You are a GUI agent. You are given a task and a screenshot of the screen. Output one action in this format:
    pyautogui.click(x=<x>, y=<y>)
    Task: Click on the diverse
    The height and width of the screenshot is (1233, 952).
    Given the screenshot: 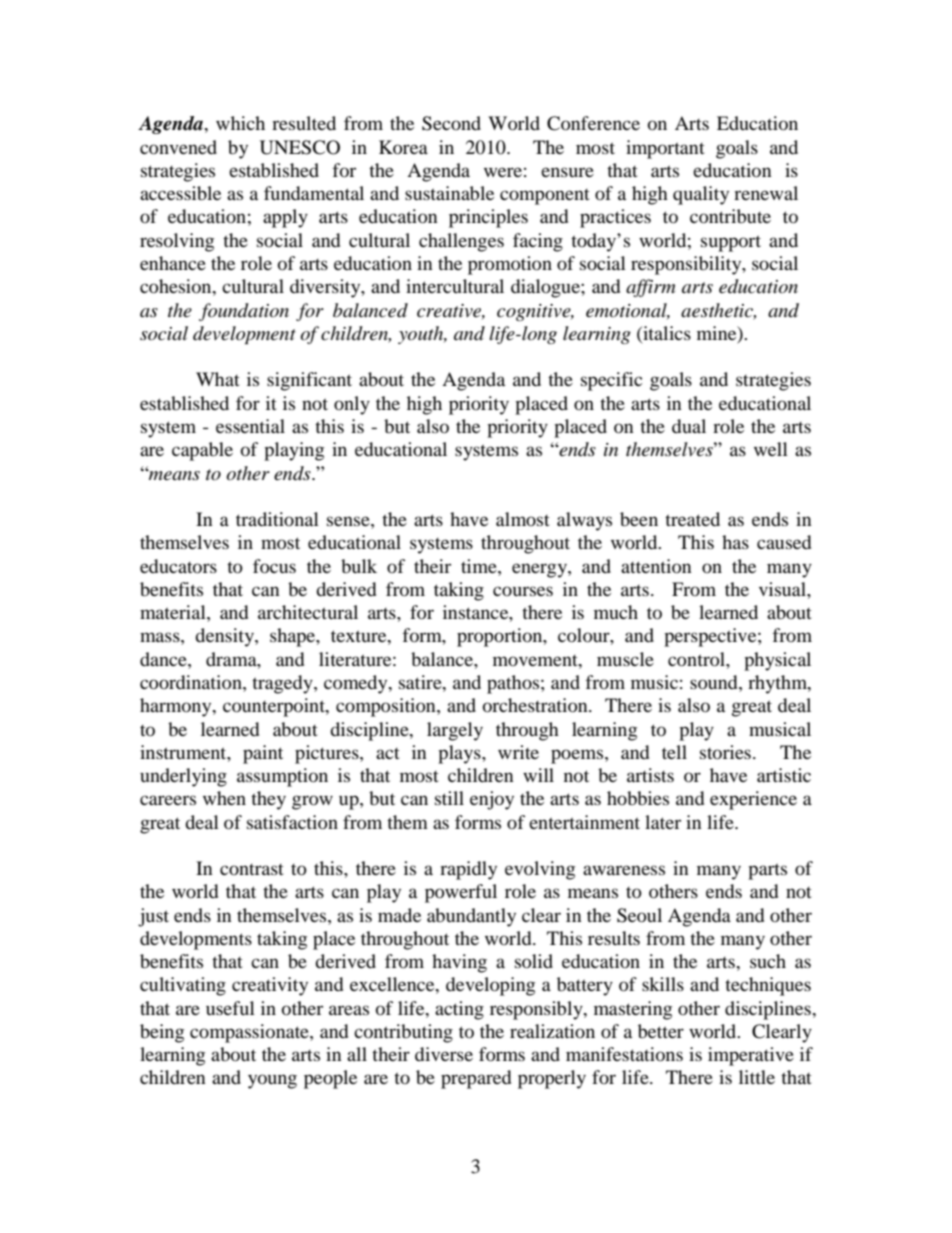 What is the action you would take?
    pyautogui.click(x=444, y=1054)
